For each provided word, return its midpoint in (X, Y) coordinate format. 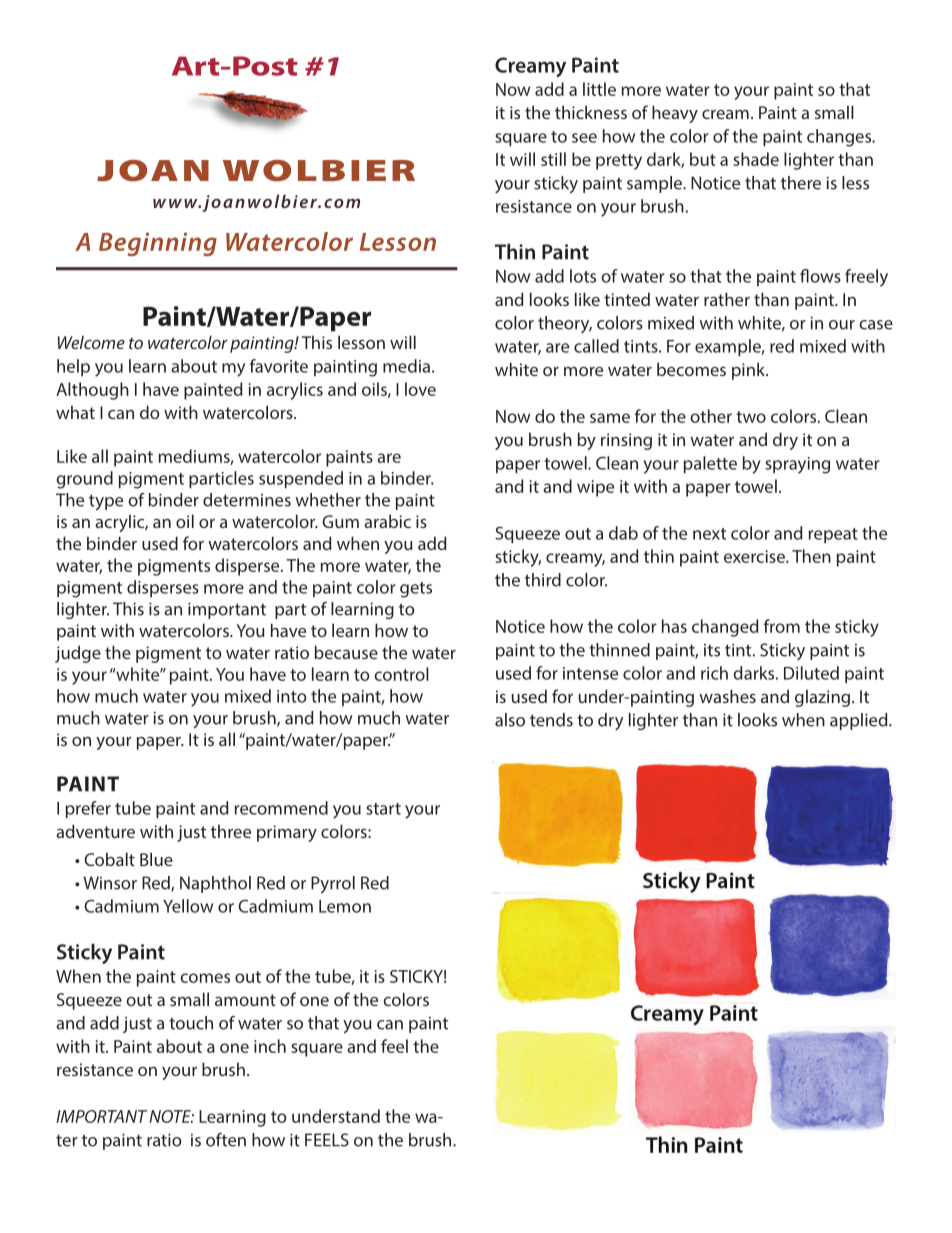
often (226, 1140)
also (510, 720)
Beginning (158, 244)
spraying (797, 465)
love (420, 389)
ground (84, 480)
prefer (88, 809)
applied (860, 721)
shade (756, 159)
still (553, 159)
